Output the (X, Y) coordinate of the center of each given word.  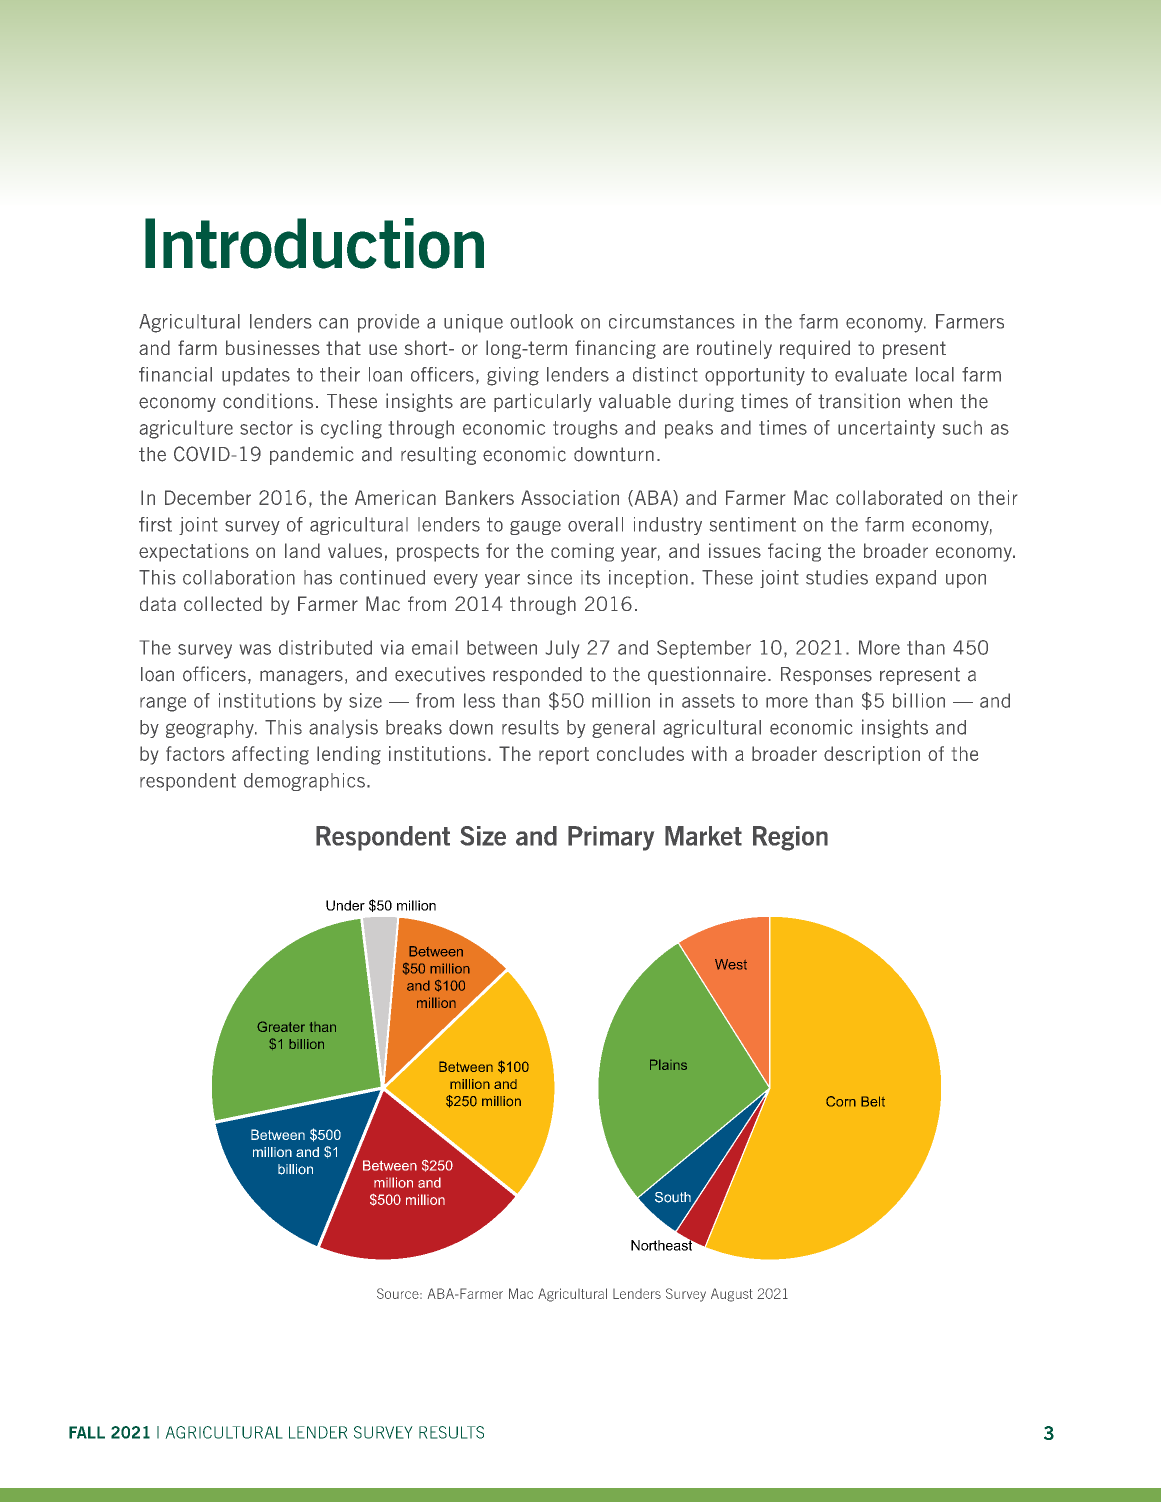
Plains (668, 1064)
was (255, 649)
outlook (541, 321)
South (673, 1197)
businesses (273, 347)
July (562, 649)
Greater (281, 1026)
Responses (826, 676)
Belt (873, 1101)
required (815, 349)
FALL (87, 1432)
